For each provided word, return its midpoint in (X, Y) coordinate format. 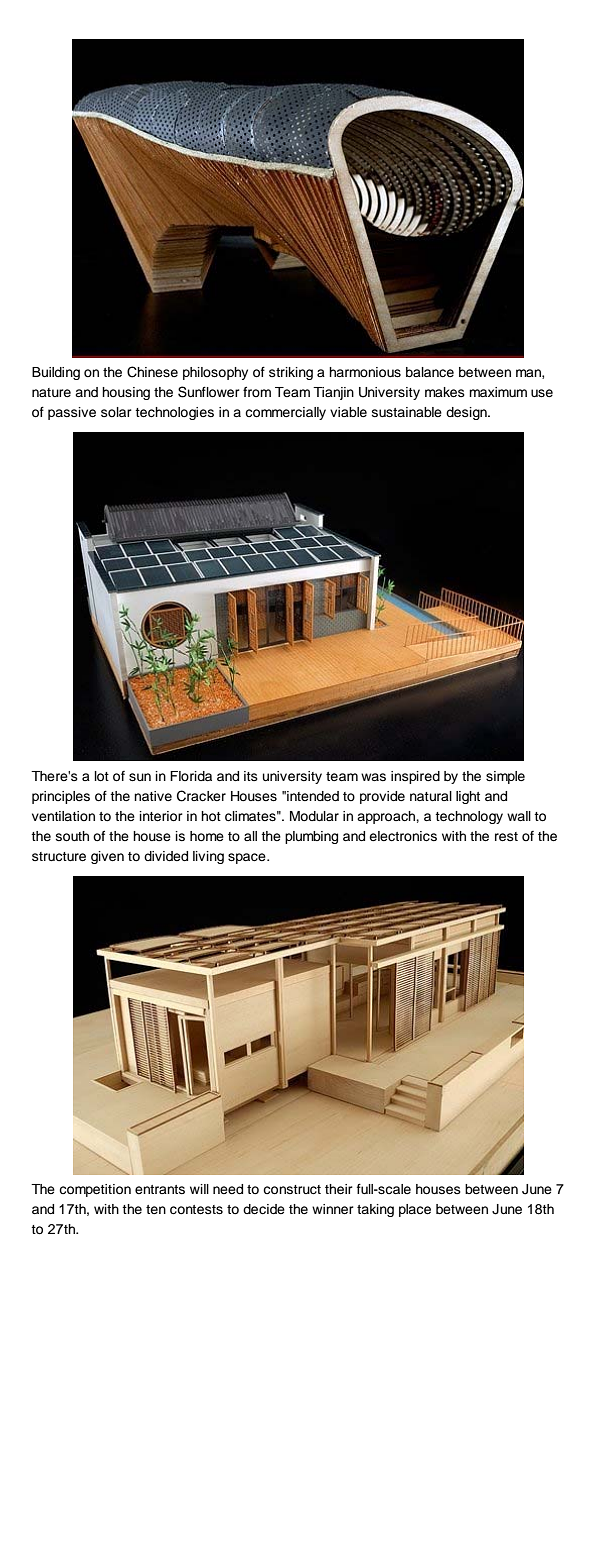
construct (292, 1190)
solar (116, 412)
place (415, 1210)
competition (95, 1190)
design (467, 413)
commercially (285, 413)
